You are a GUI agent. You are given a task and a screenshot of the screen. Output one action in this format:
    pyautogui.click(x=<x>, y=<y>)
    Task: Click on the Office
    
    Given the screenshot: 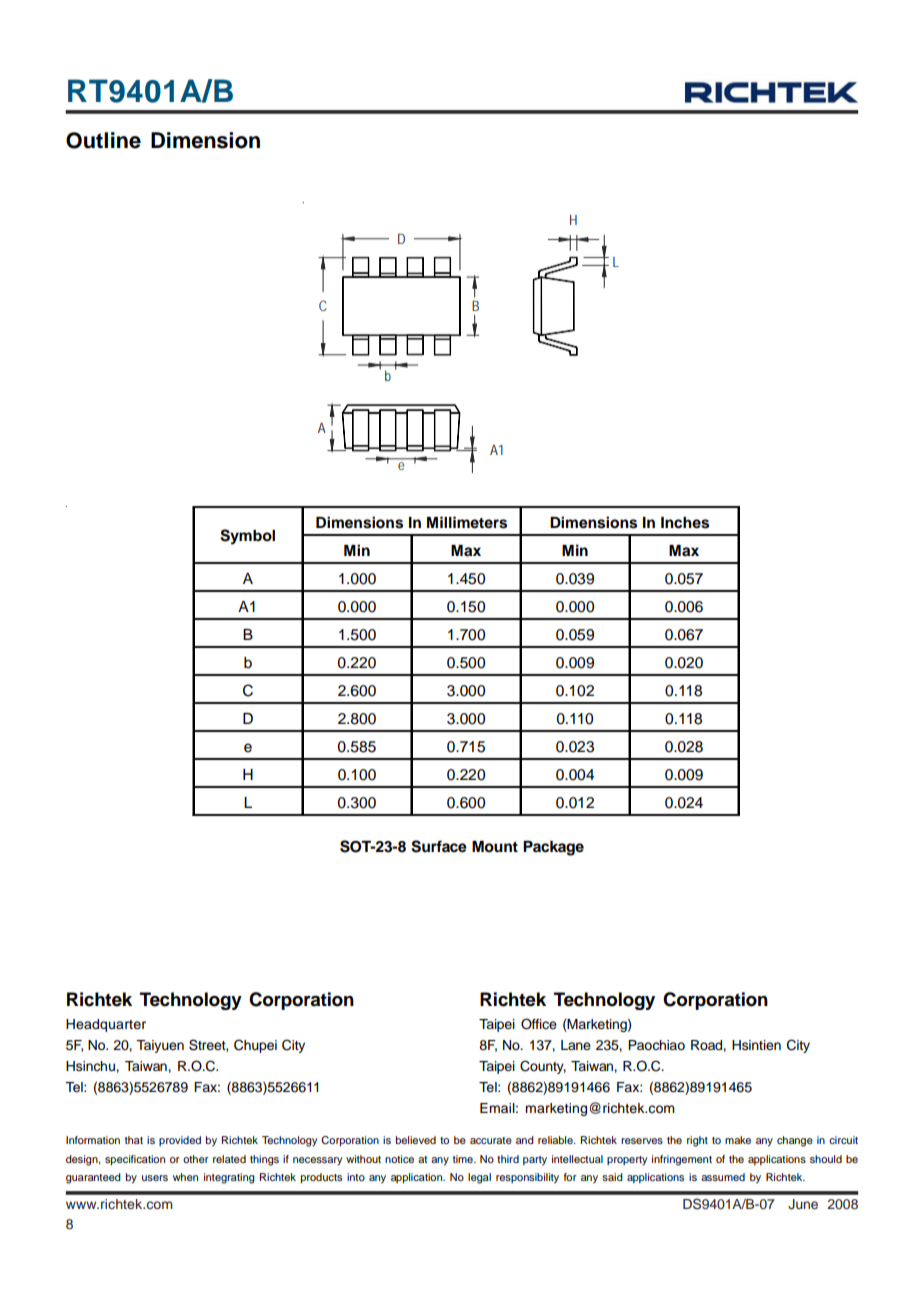 What is the action you would take?
    pyautogui.click(x=539, y=1024)
